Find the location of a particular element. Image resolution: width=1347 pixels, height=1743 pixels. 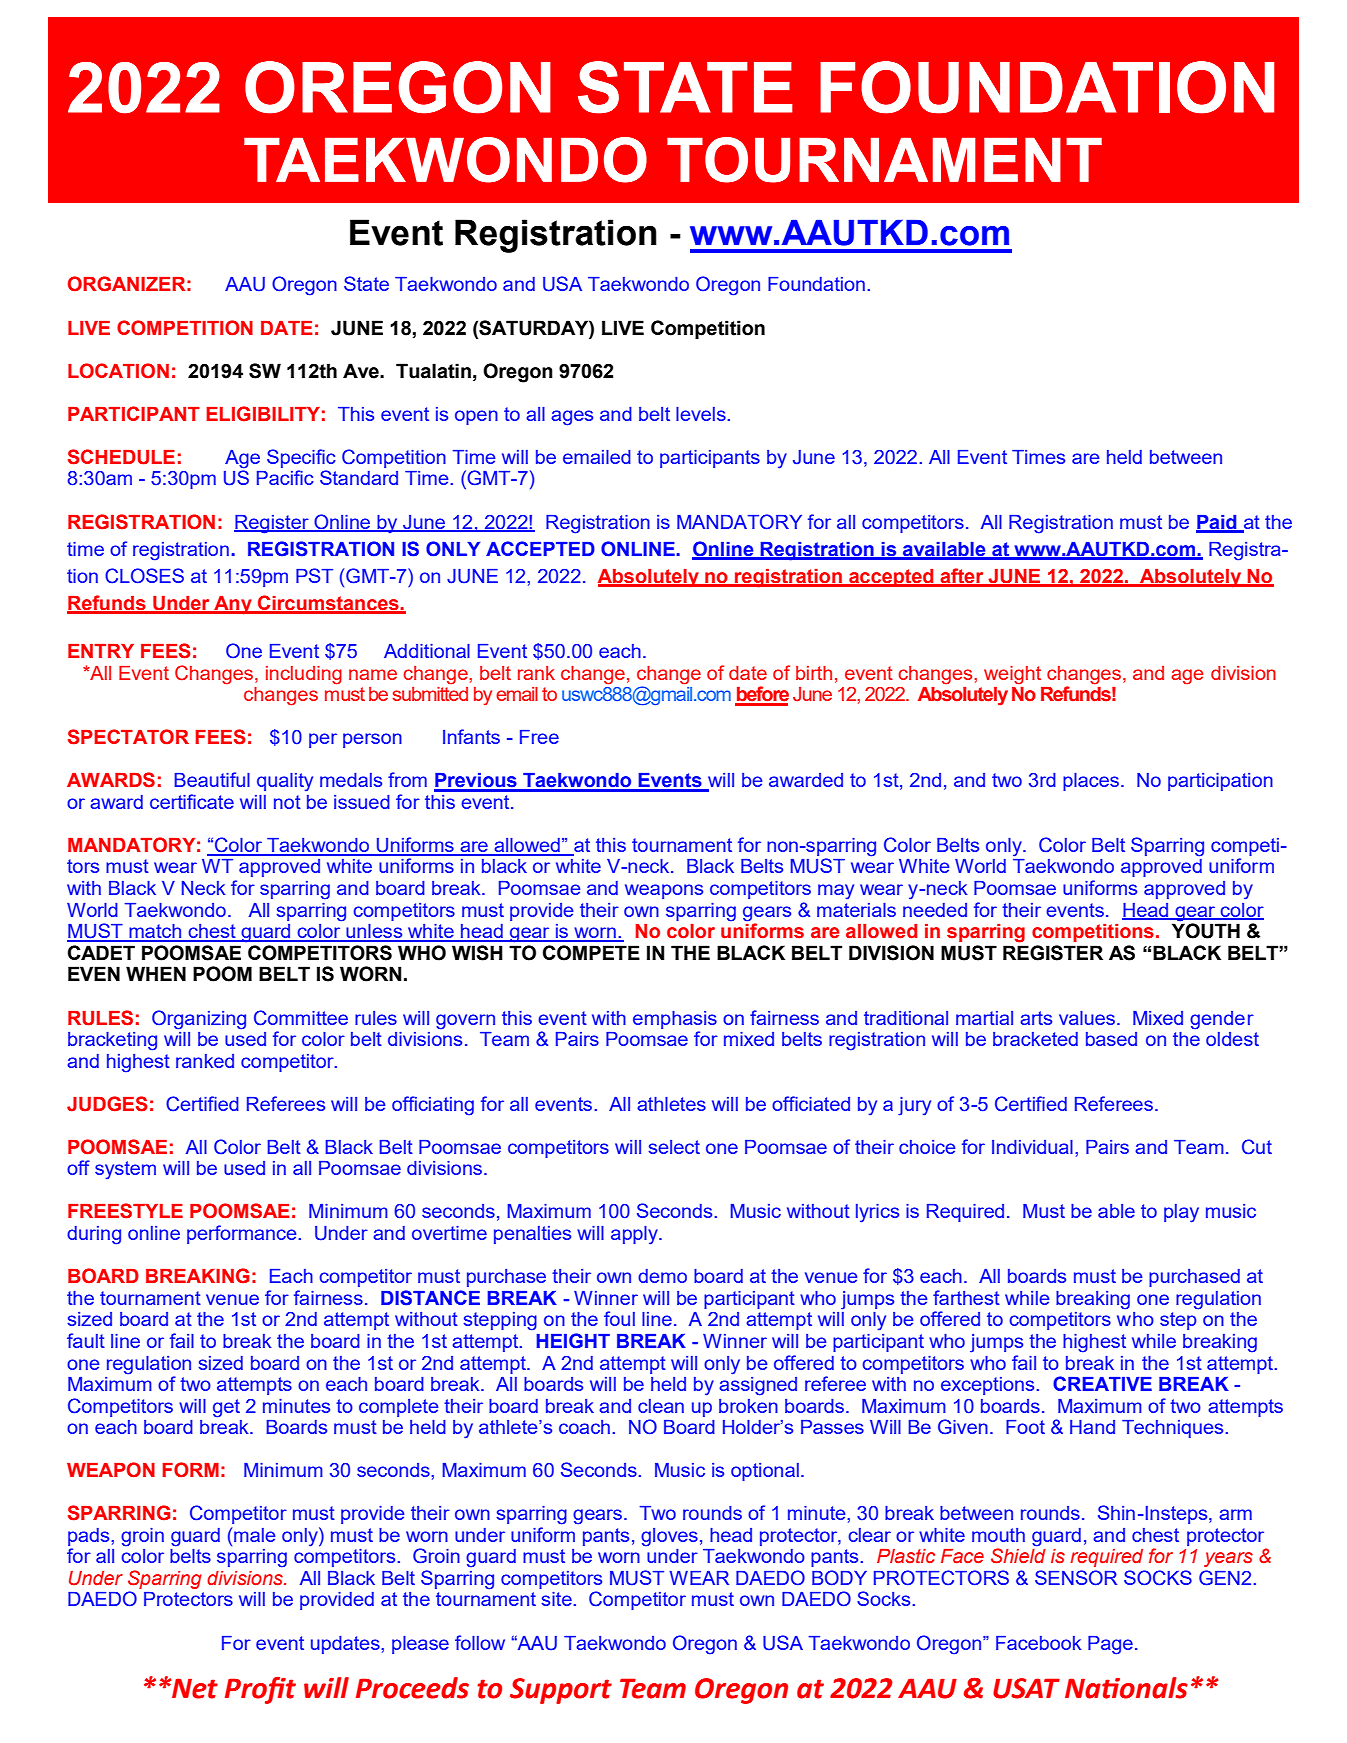

Page is located at coordinates (1110, 1645).
